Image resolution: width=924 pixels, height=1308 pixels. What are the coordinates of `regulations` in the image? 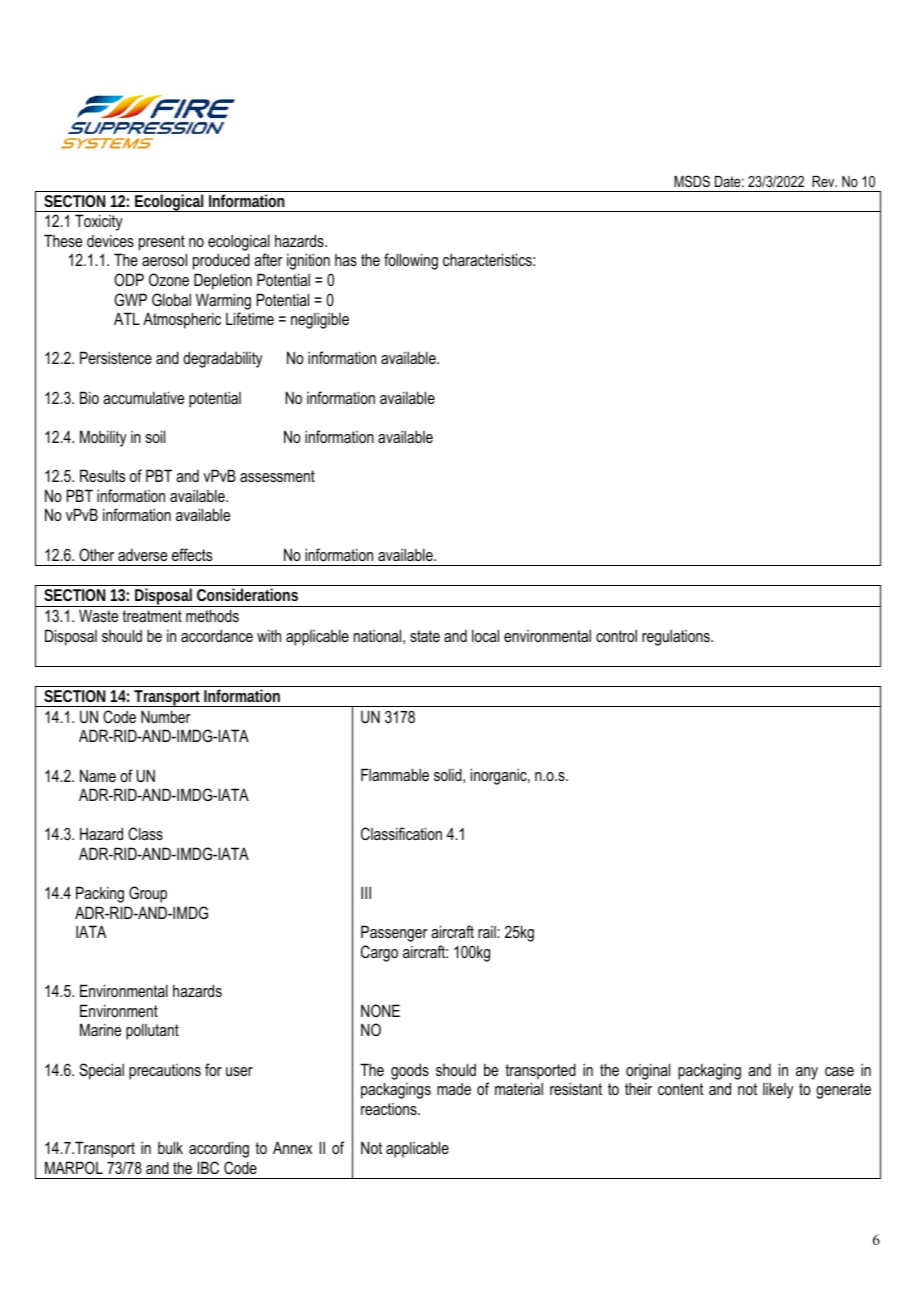 It's located at (677, 638).
